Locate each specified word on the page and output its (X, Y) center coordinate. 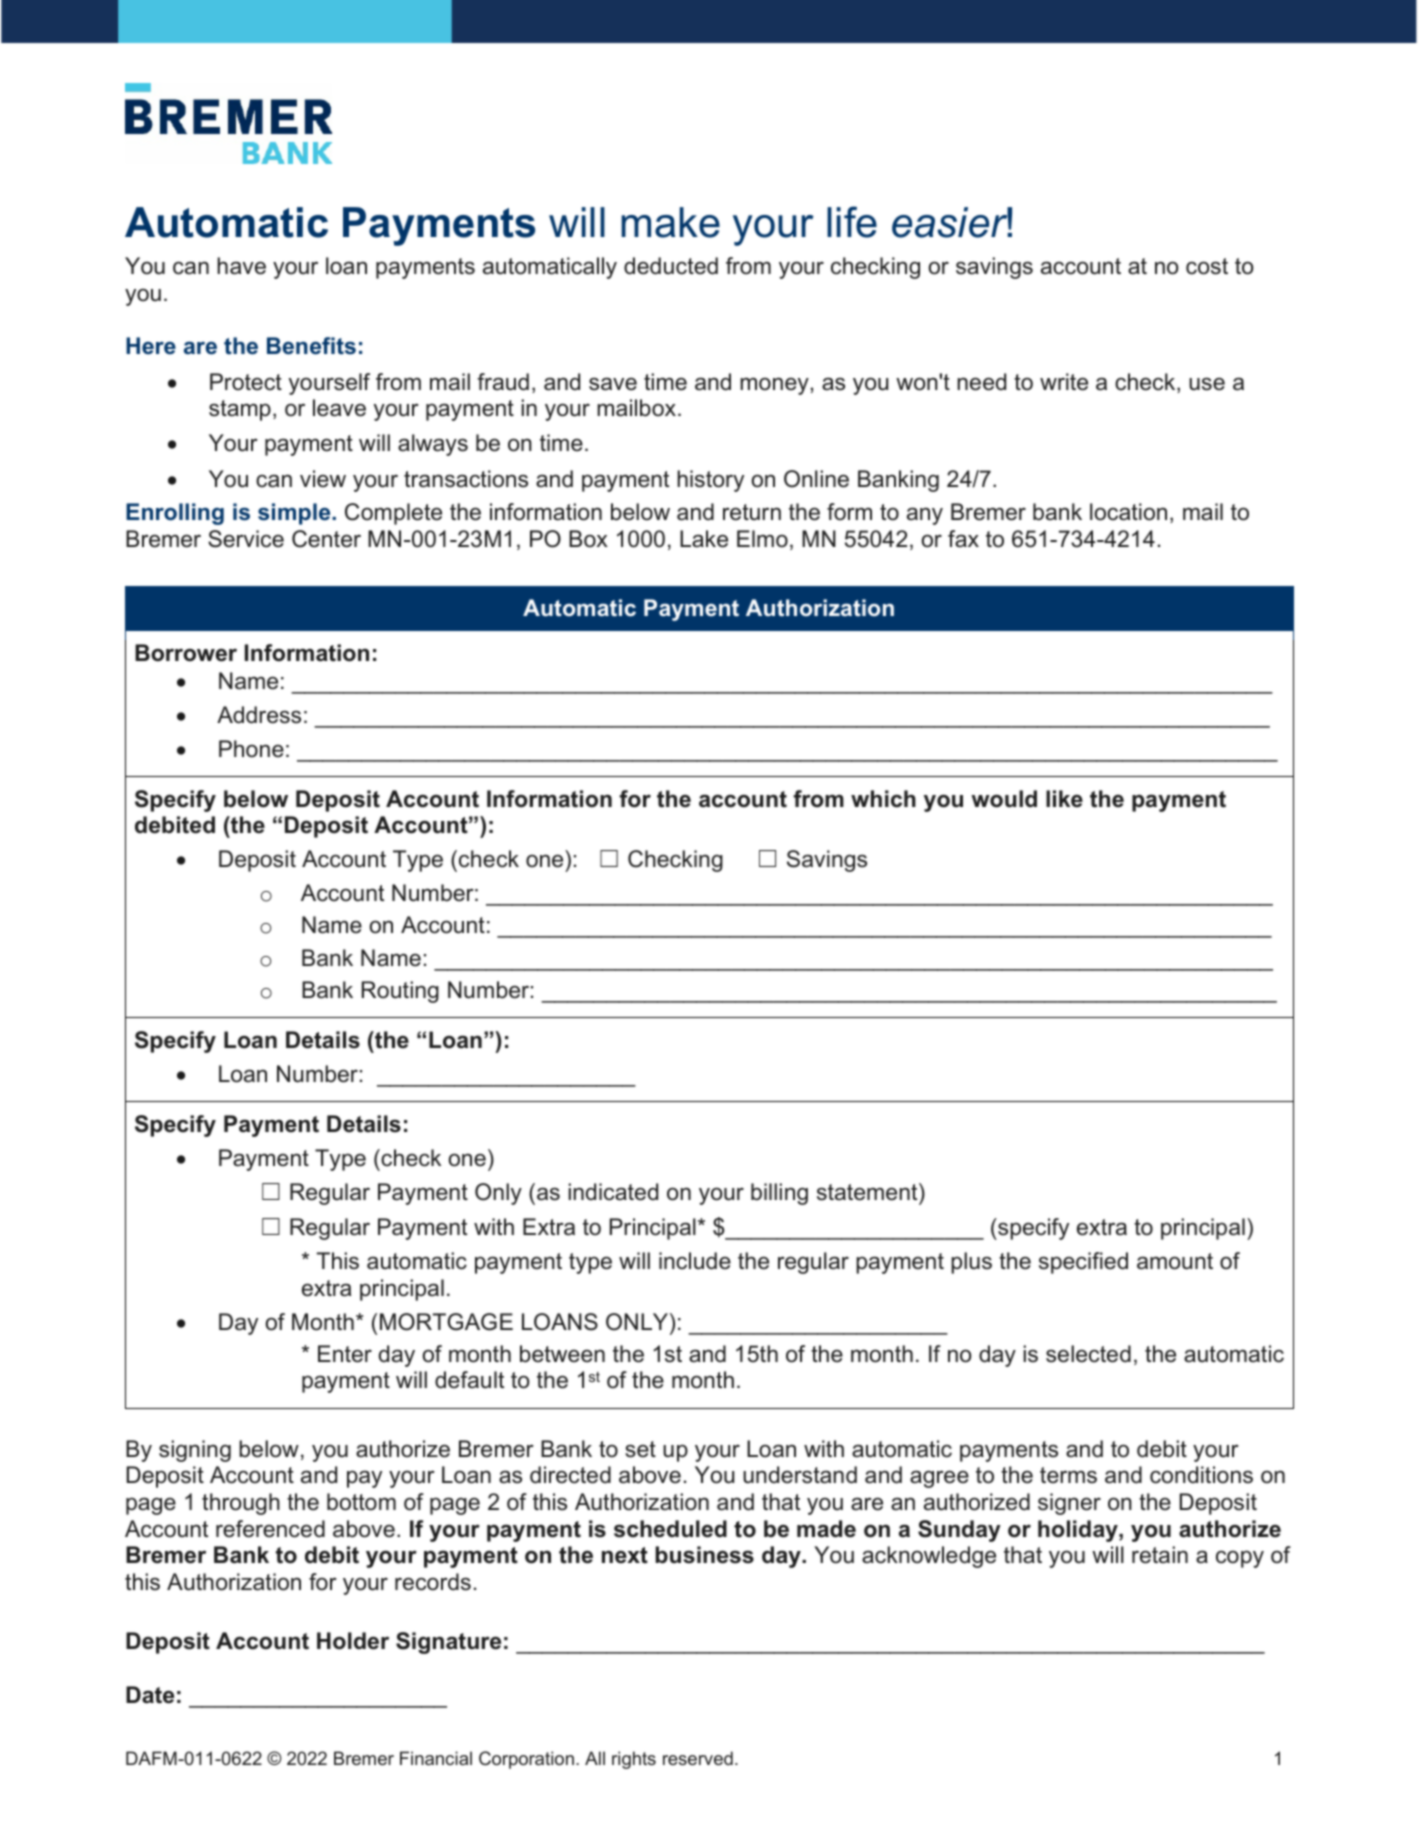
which (883, 799)
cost (1207, 266)
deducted (671, 266)
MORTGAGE (446, 1322)
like (1064, 799)
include (695, 1261)
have (241, 266)
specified (1083, 1263)
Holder (353, 1641)
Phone (251, 749)
